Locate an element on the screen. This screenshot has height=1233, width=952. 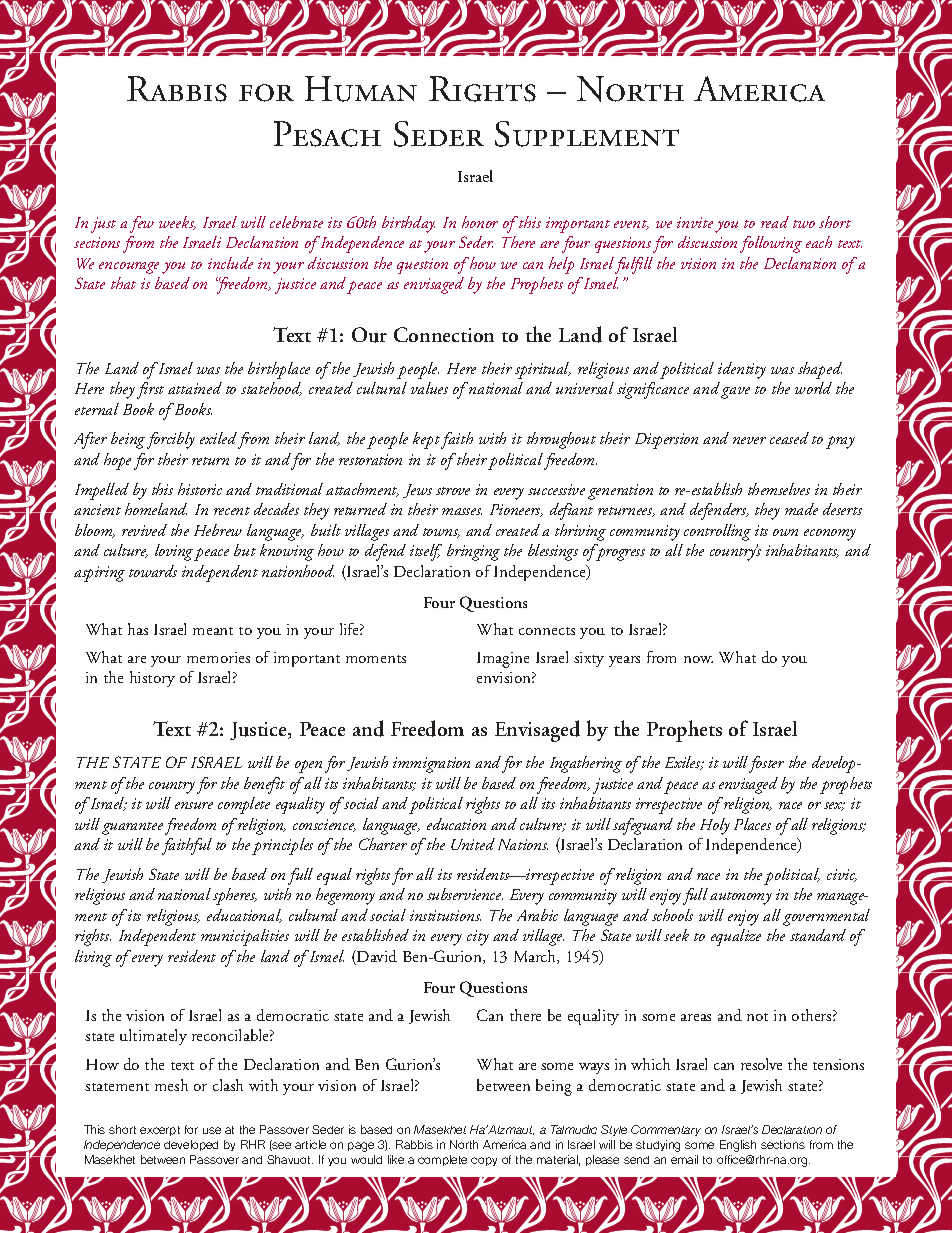
Human is located at coordinates (361, 89).
